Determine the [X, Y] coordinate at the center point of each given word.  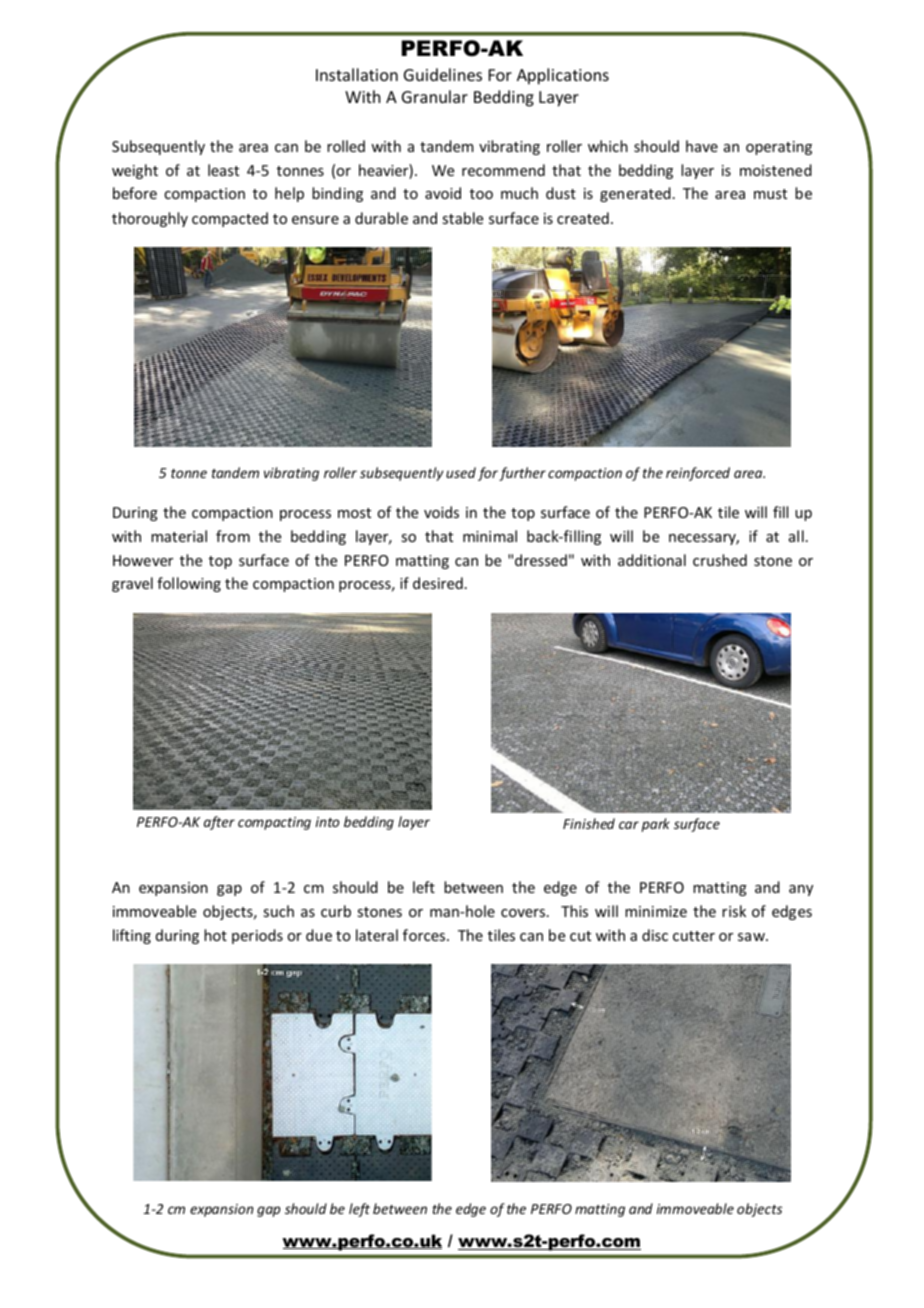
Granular [435, 96]
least [223, 170]
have [702, 146]
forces [425, 935]
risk [734, 911]
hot [215, 935]
